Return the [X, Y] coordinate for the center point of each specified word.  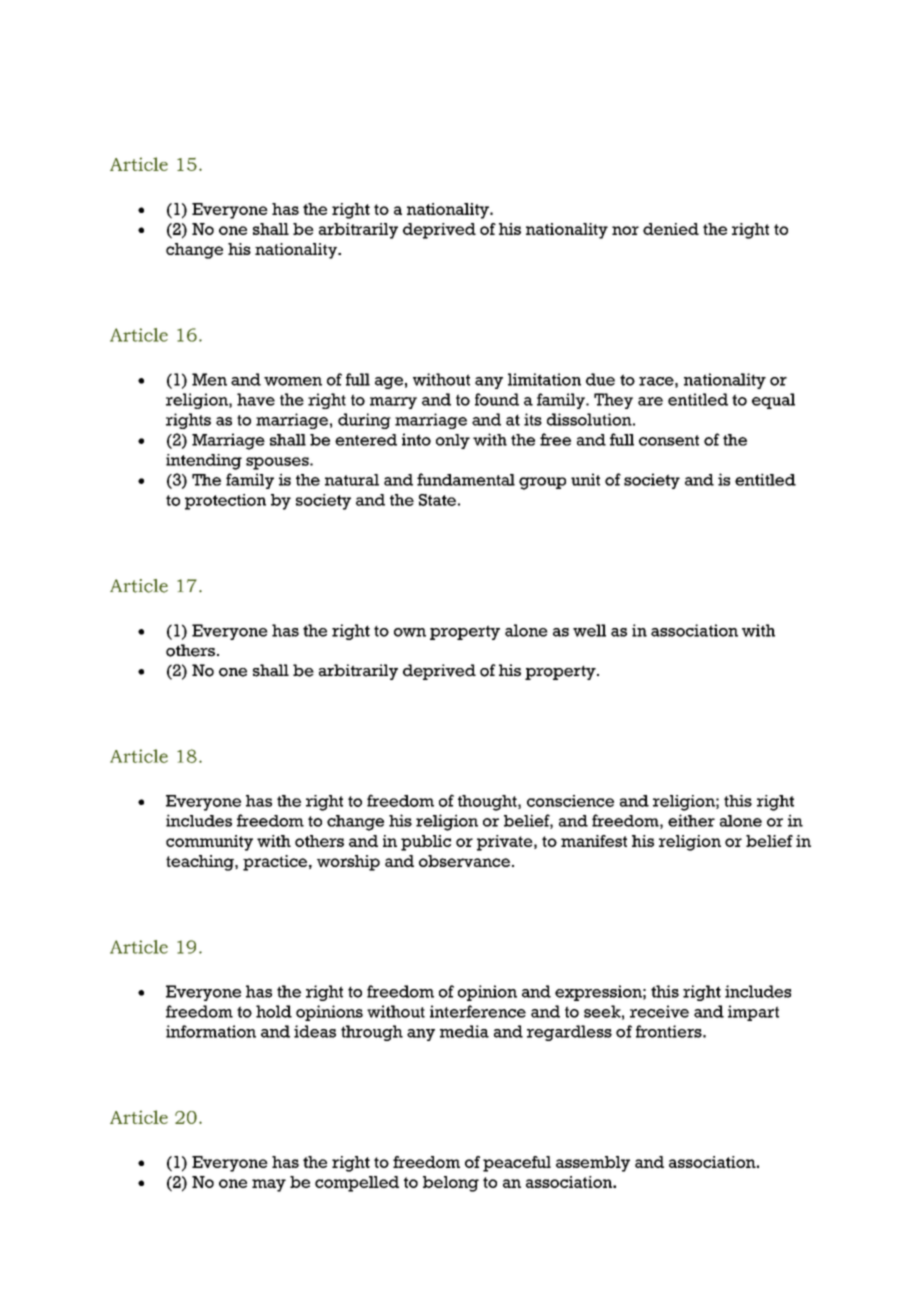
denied [671, 229]
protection [225, 502]
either [691, 820]
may [269, 1185]
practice [276, 863]
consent [669, 440]
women [293, 381]
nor [625, 230]
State [437, 500]
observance [464, 861]
